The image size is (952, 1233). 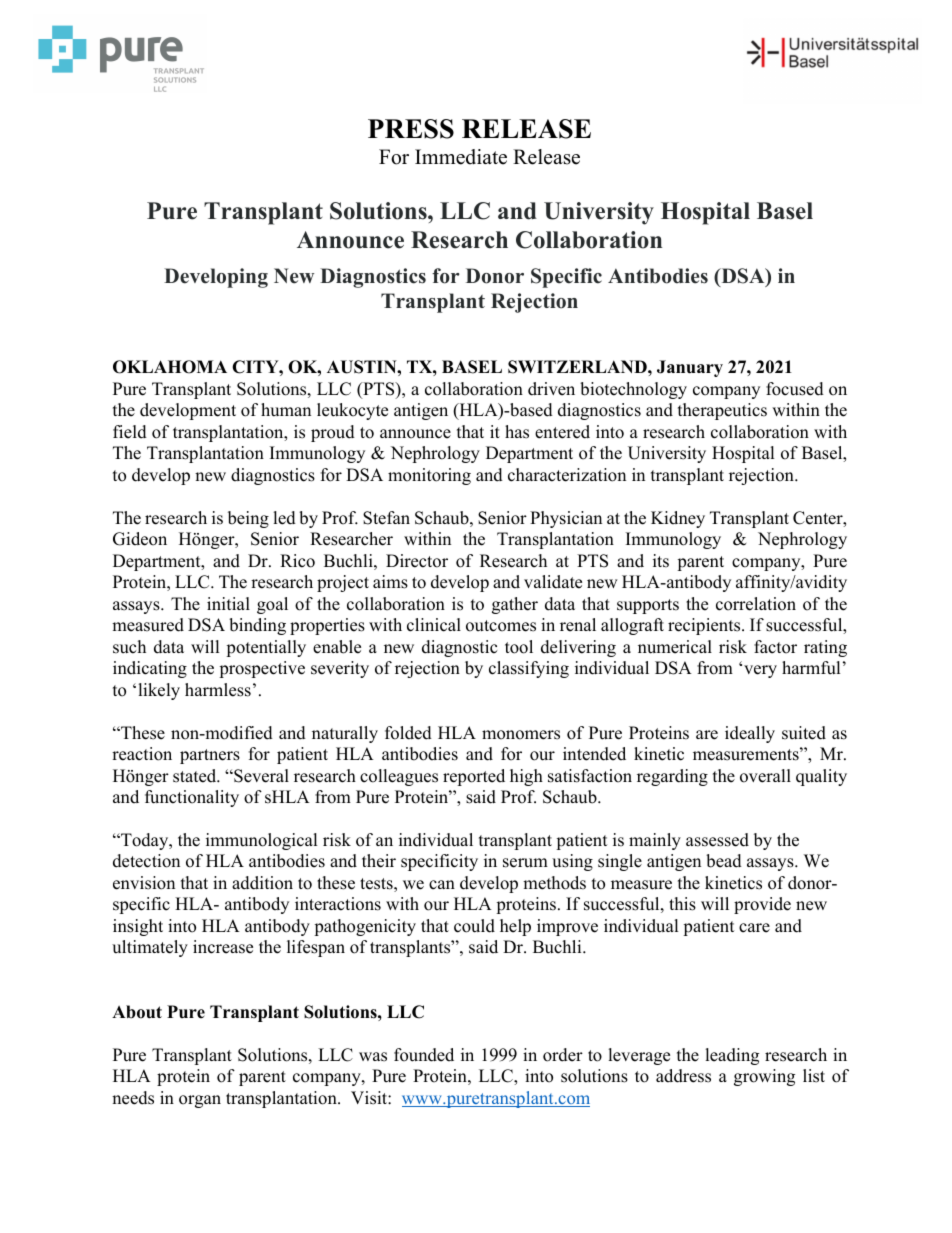 I want to click on Immediate, so click(x=461, y=157).
